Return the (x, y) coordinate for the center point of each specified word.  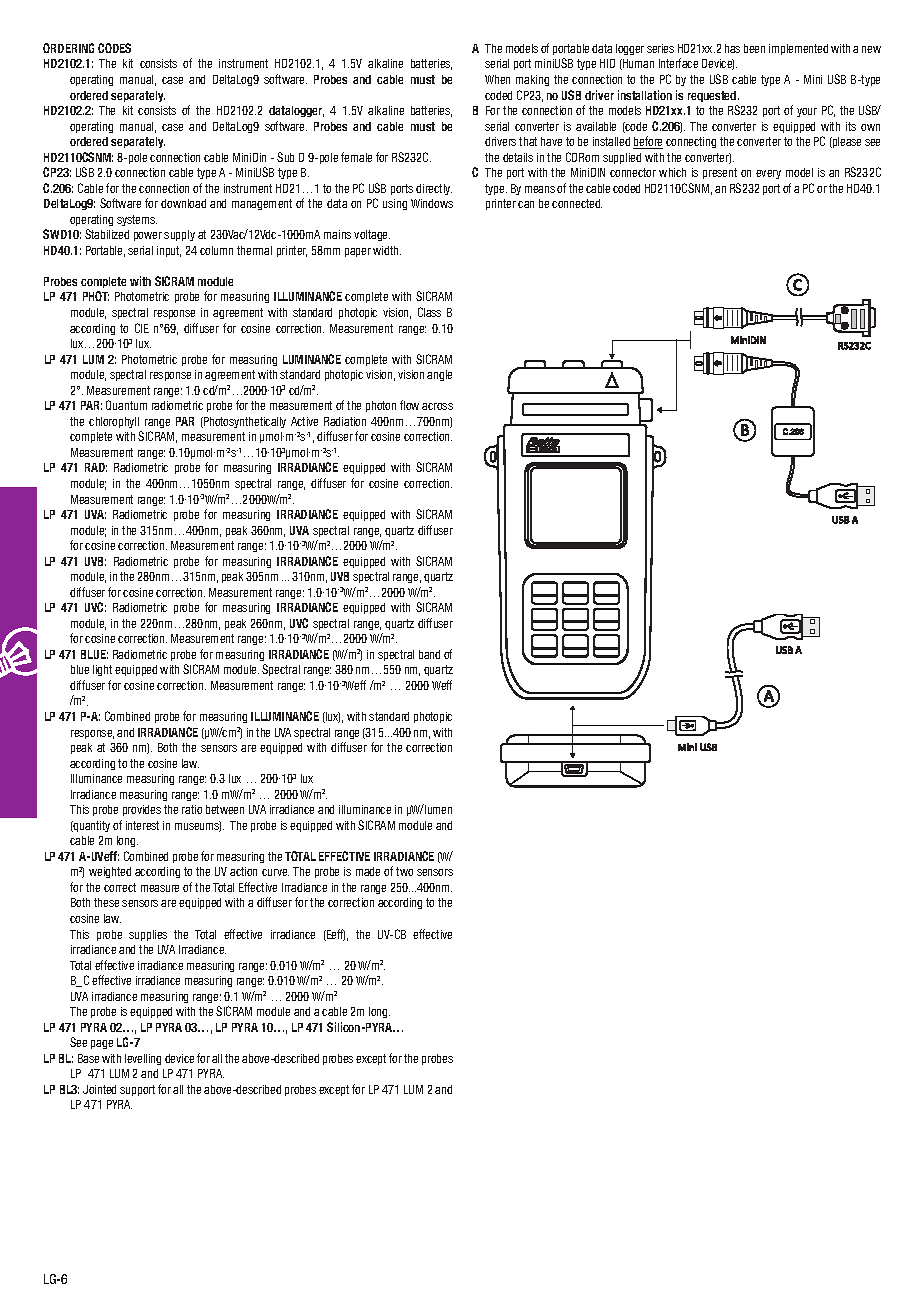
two (404, 871)
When (497, 79)
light (102, 670)
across (437, 406)
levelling (143, 1059)
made (368, 871)
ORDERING (68, 48)
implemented (798, 49)
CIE (142, 328)
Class (429, 312)
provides (142, 810)
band (429, 654)
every (768, 174)
